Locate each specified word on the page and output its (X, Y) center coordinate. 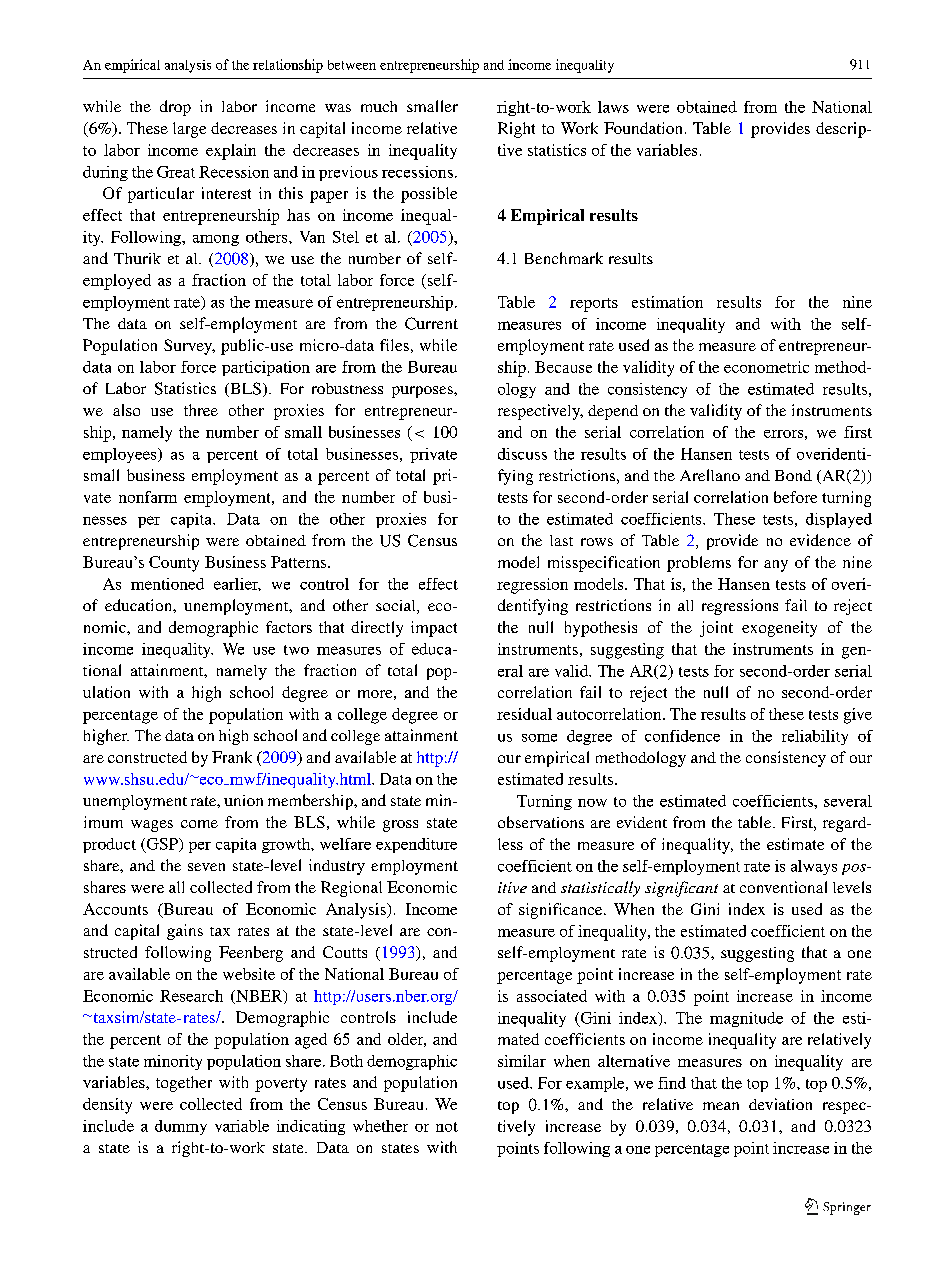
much (379, 106)
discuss (522, 454)
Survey (189, 347)
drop (175, 108)
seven (206, 867)
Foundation (643, 128)
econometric (766, 367)
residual (524, 714)
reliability (815, 737)
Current (431, 323)
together (184, 1084)
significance (562, 911)
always (814, 867)
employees (121, 455)
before (795, 497)
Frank (232, 757)
